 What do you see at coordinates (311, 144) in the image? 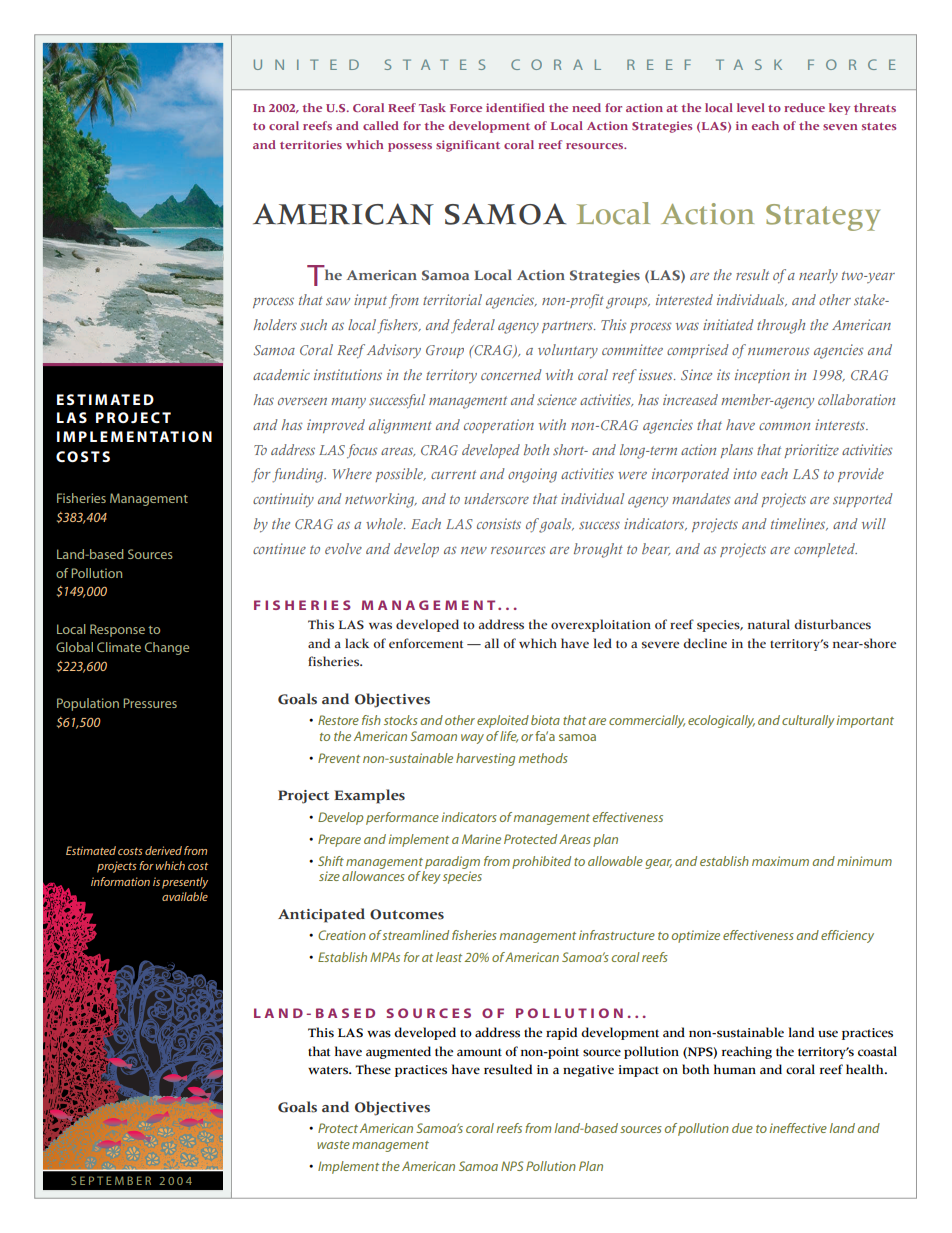
I see `territories` at bounding box center [311, 144].
